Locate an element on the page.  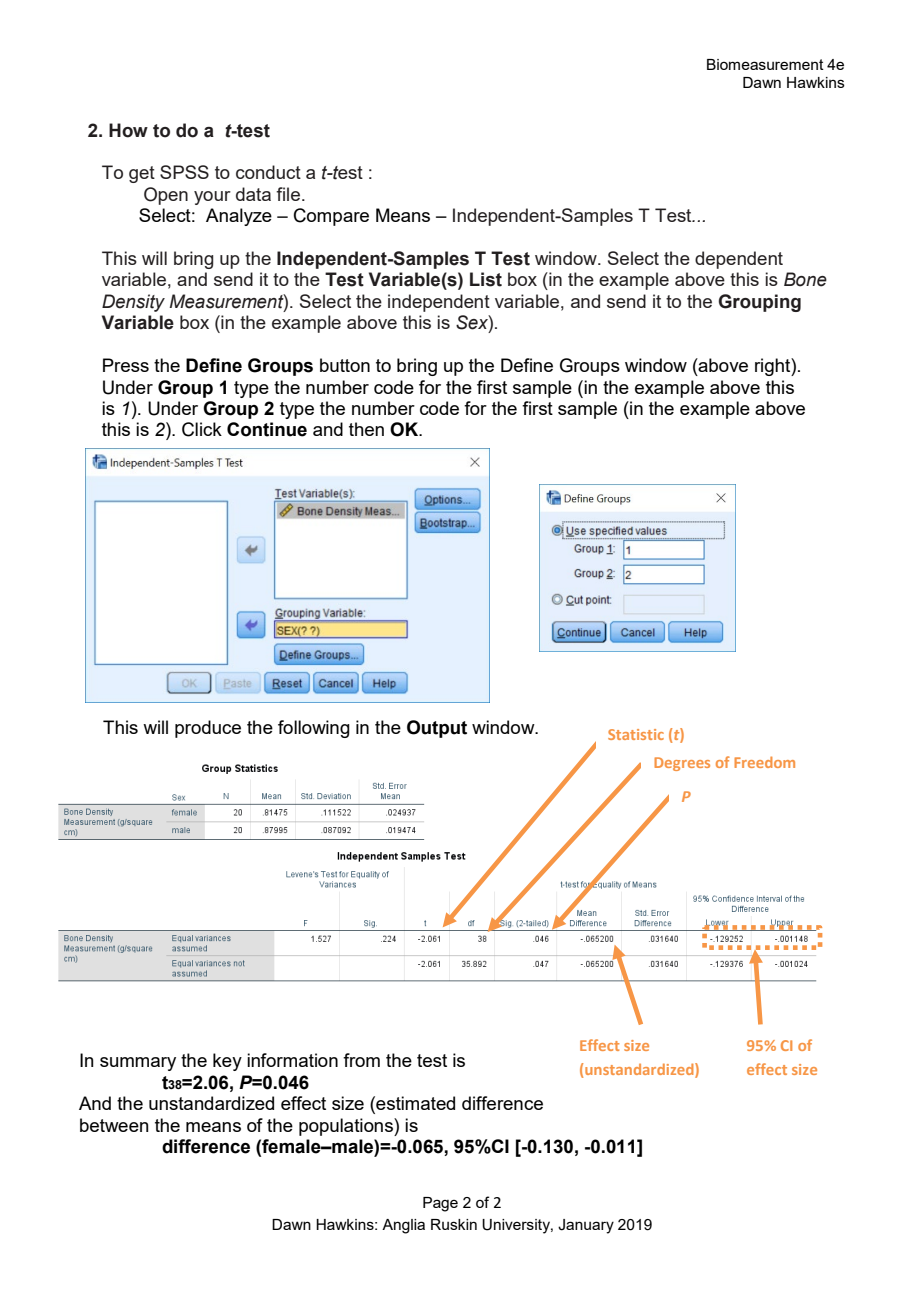
List is located at coordinates (486, 279).
